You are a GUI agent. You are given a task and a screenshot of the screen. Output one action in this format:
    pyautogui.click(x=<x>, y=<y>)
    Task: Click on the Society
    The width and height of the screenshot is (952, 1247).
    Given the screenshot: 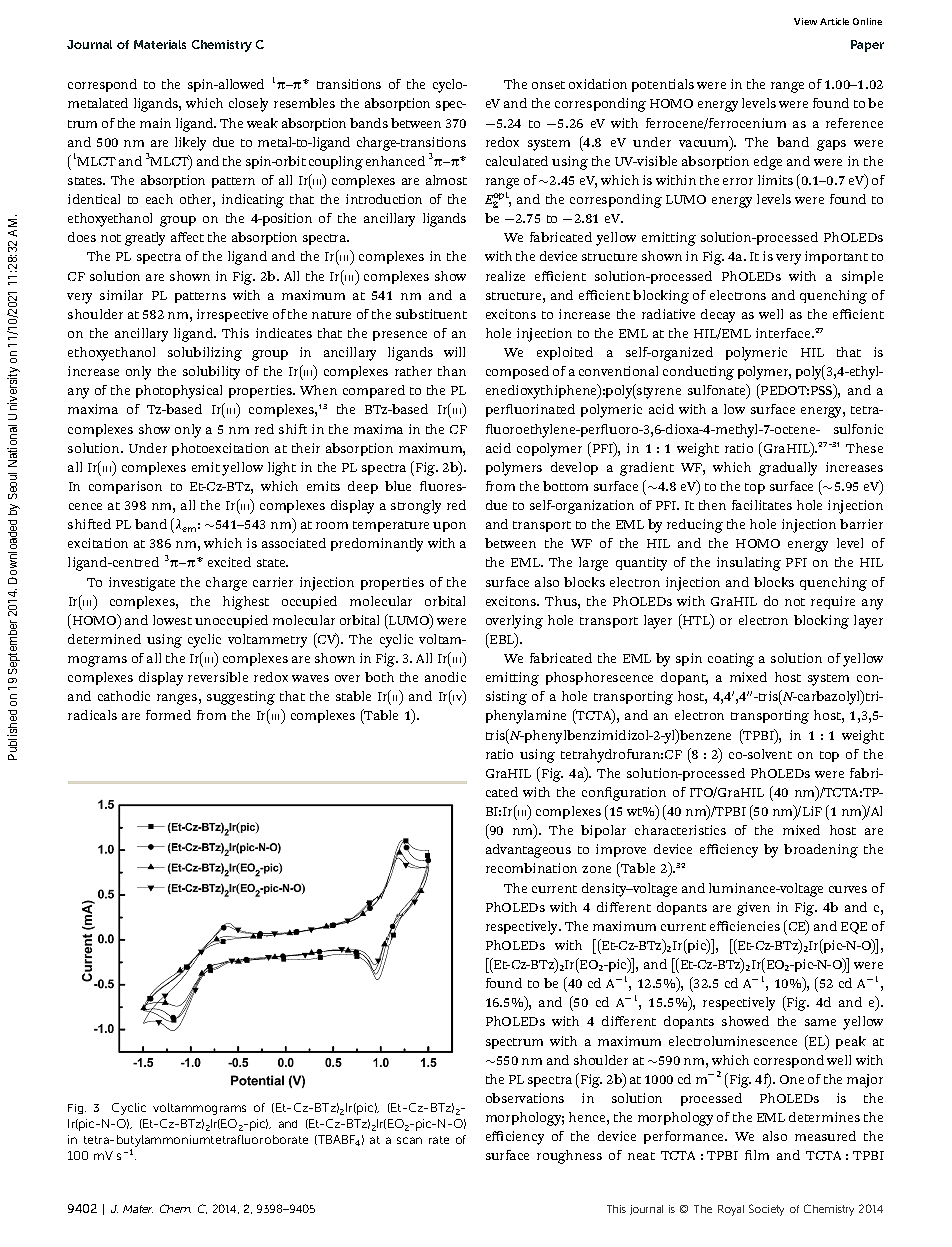 What is the action you would take?
    pyautogui.click(x=766, y=1210)
